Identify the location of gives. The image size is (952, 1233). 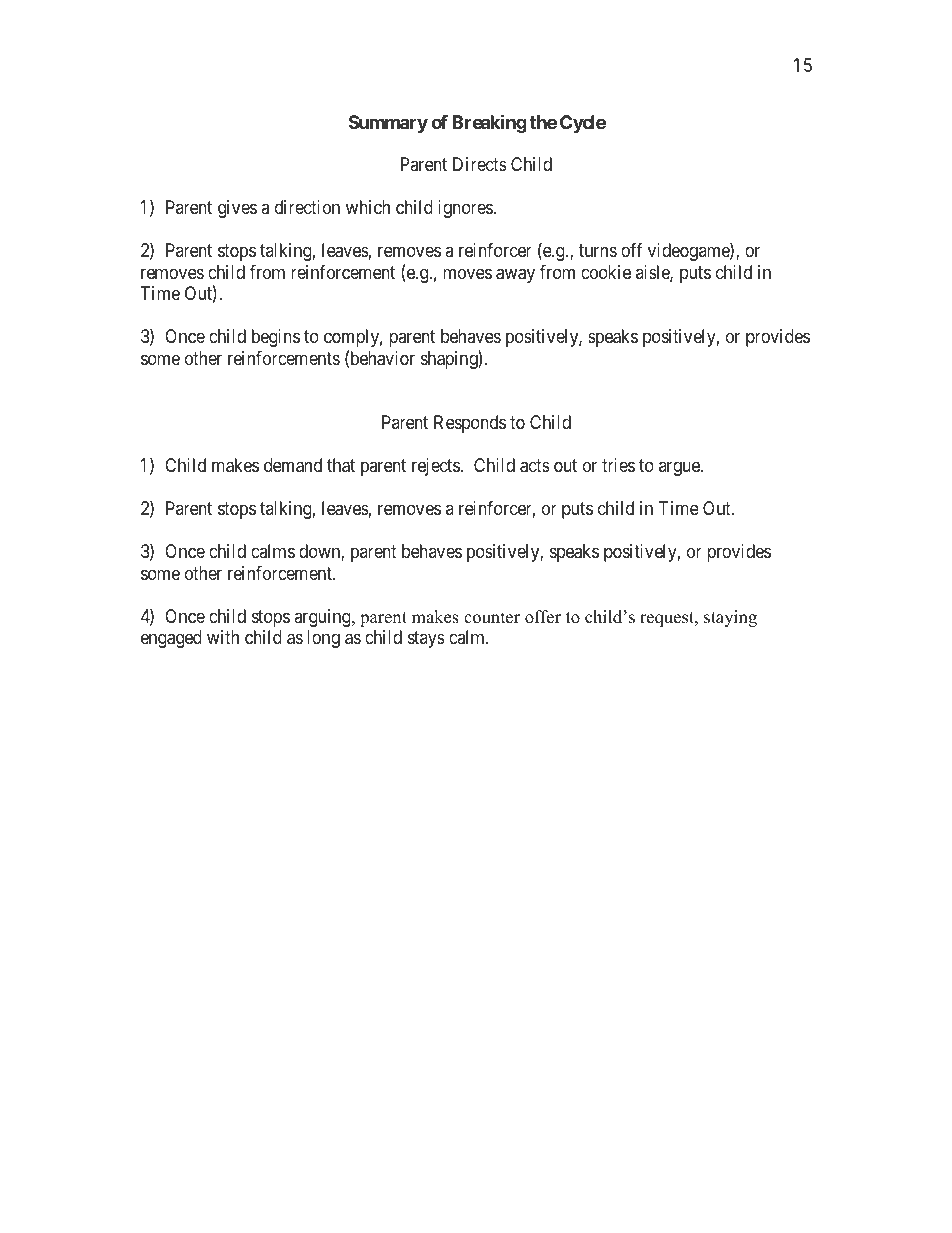
(237, 209).
